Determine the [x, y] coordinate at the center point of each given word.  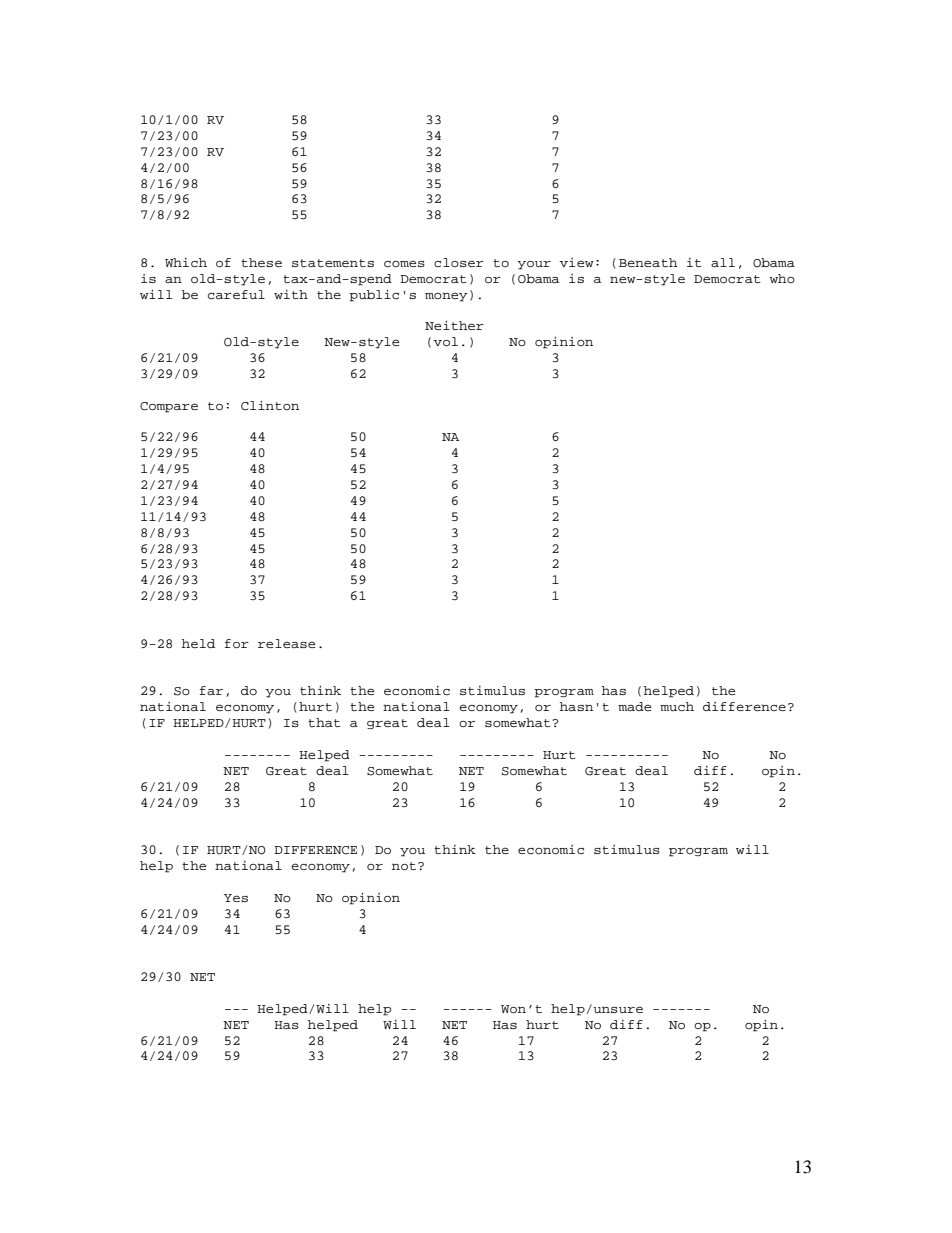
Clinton [270, 406]
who [782, 278]
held [198, 643]
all [723, 262]
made [634, 706]
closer [459, 262]
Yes [236, 898]
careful [236, 294]
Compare [169, 407]
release [286, 643]
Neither [454, 325]
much [677, 706]
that [324, 722]
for [237, 644]
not [405, 866]
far [211, 690]
